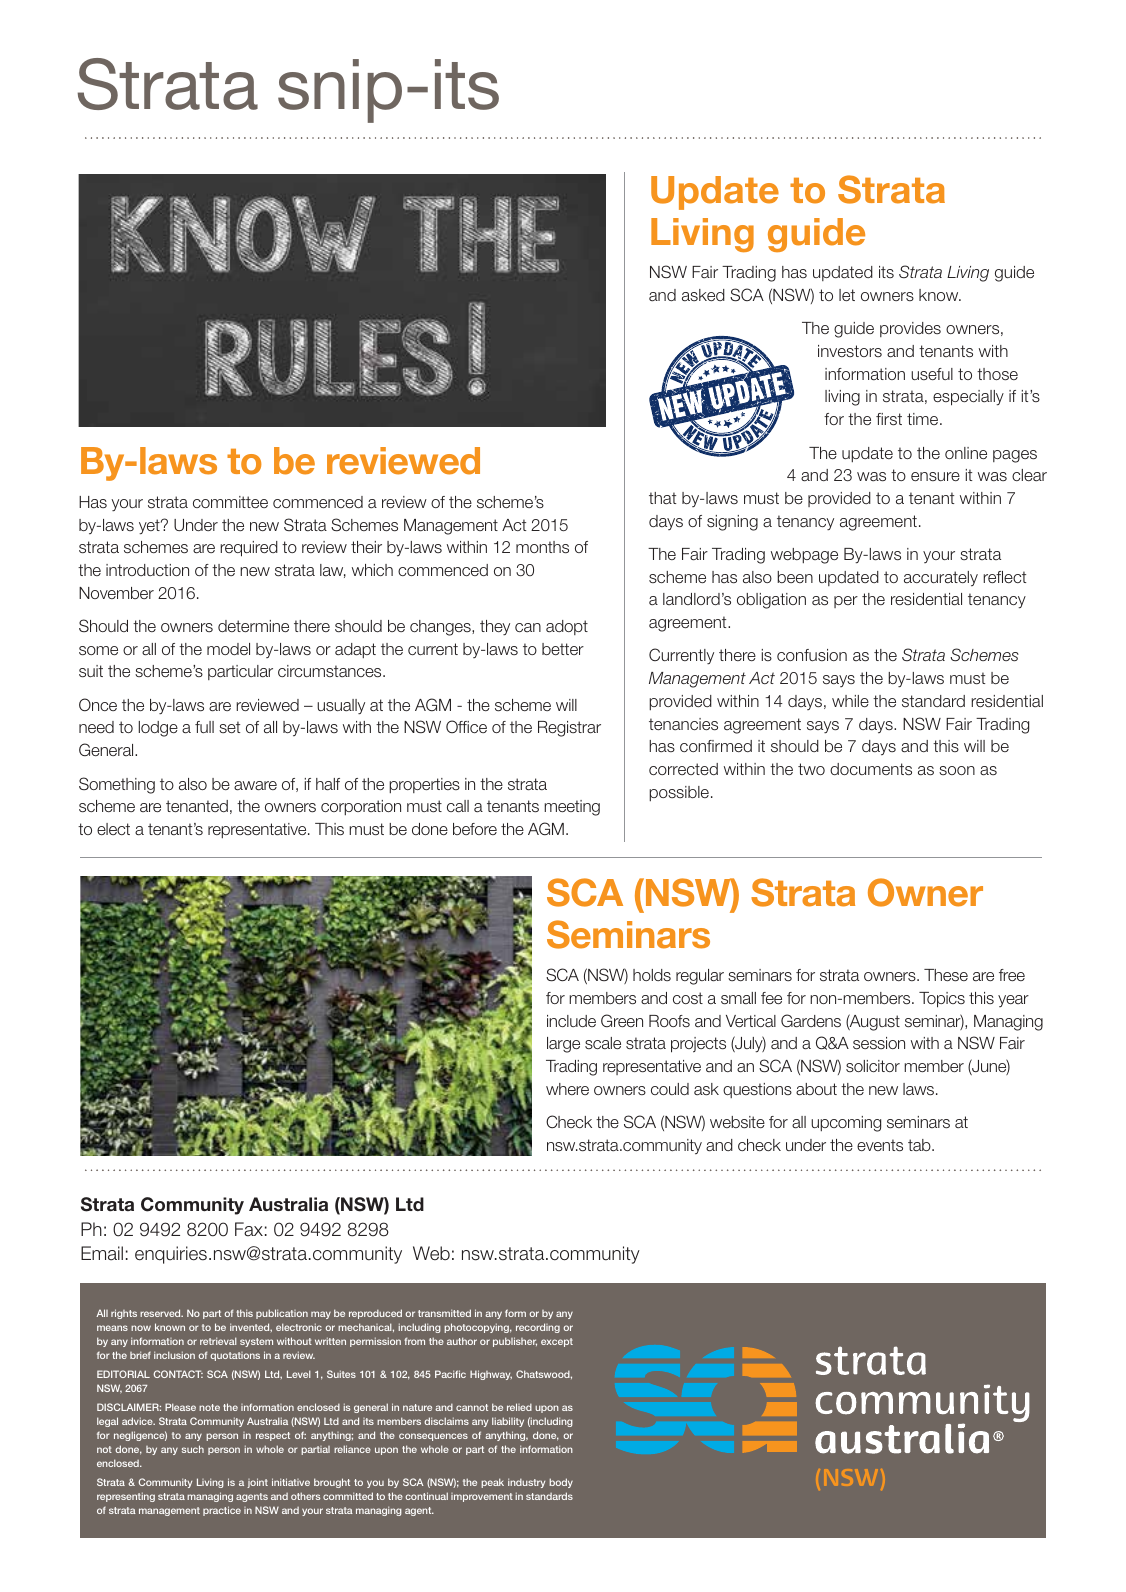  What do you see at coordinates (230, 502) in the screenshot?
I see `committee` at bounding box center [230, 502].
